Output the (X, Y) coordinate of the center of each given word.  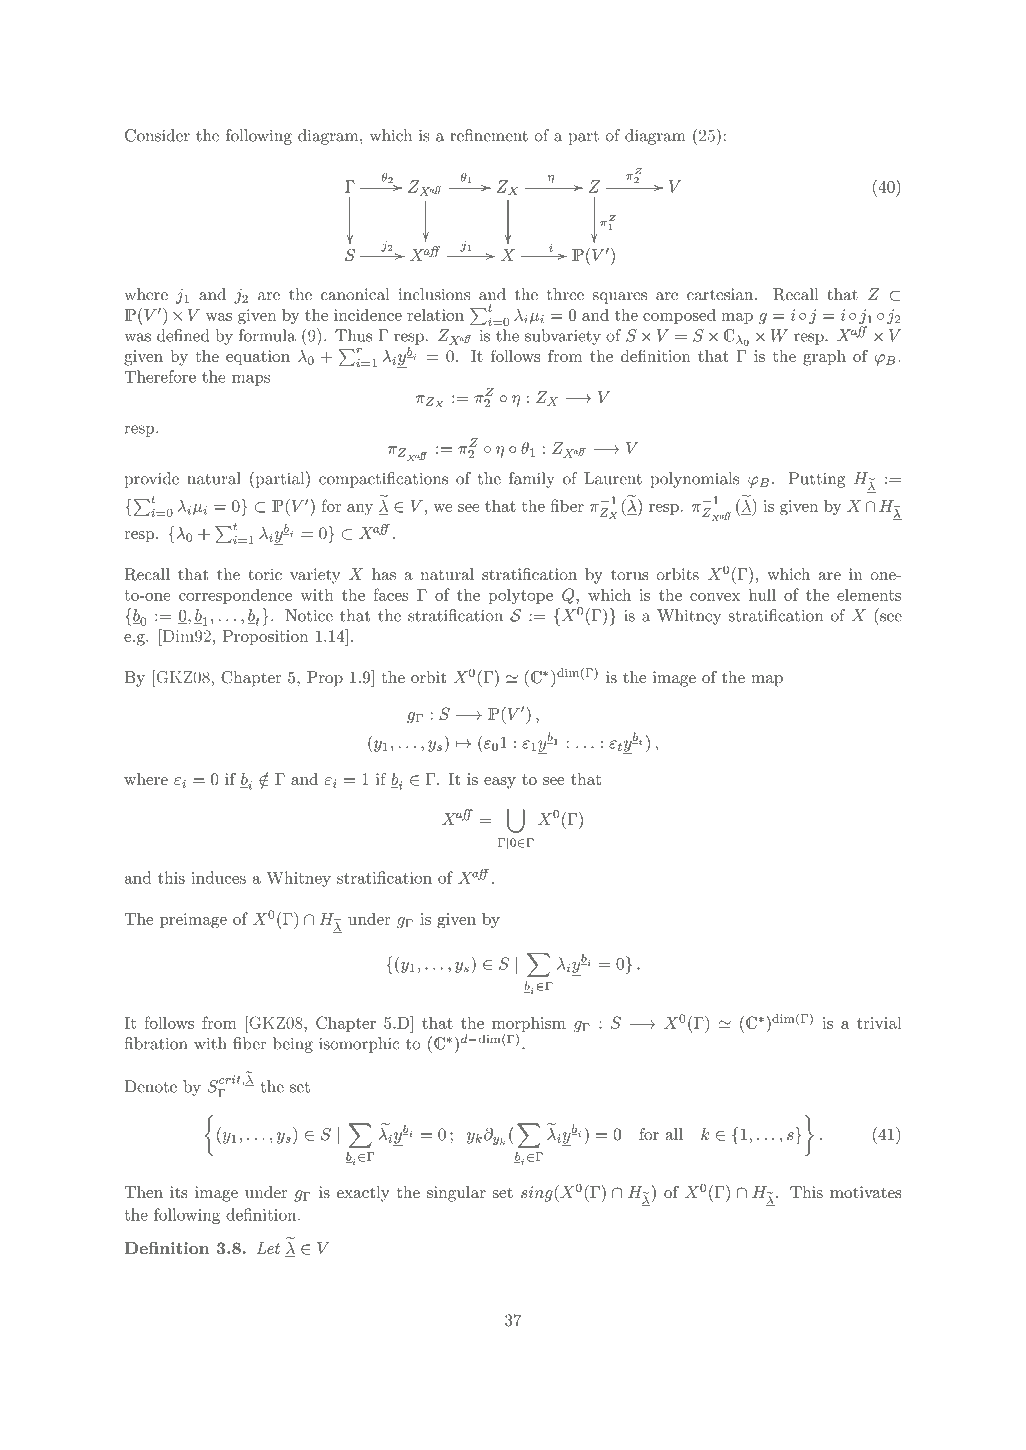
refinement (489, 135)
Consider (157, 135)
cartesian (721, 294)
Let (268, 1248)
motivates (865, 1192)
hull (762, 594)
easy (500, 783)
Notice (309, 615)
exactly (363, 1194)
